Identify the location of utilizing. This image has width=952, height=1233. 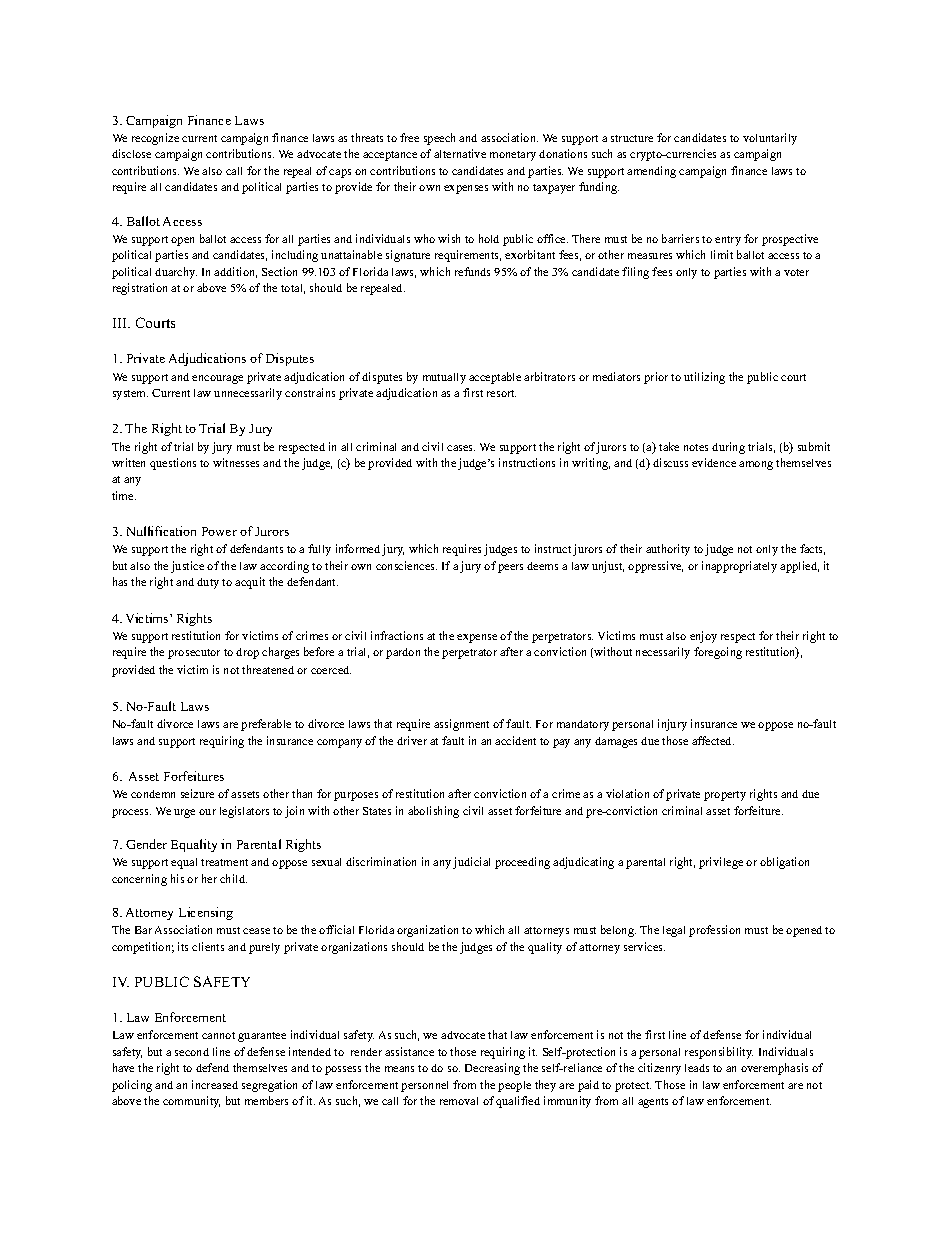
(704, 378).
